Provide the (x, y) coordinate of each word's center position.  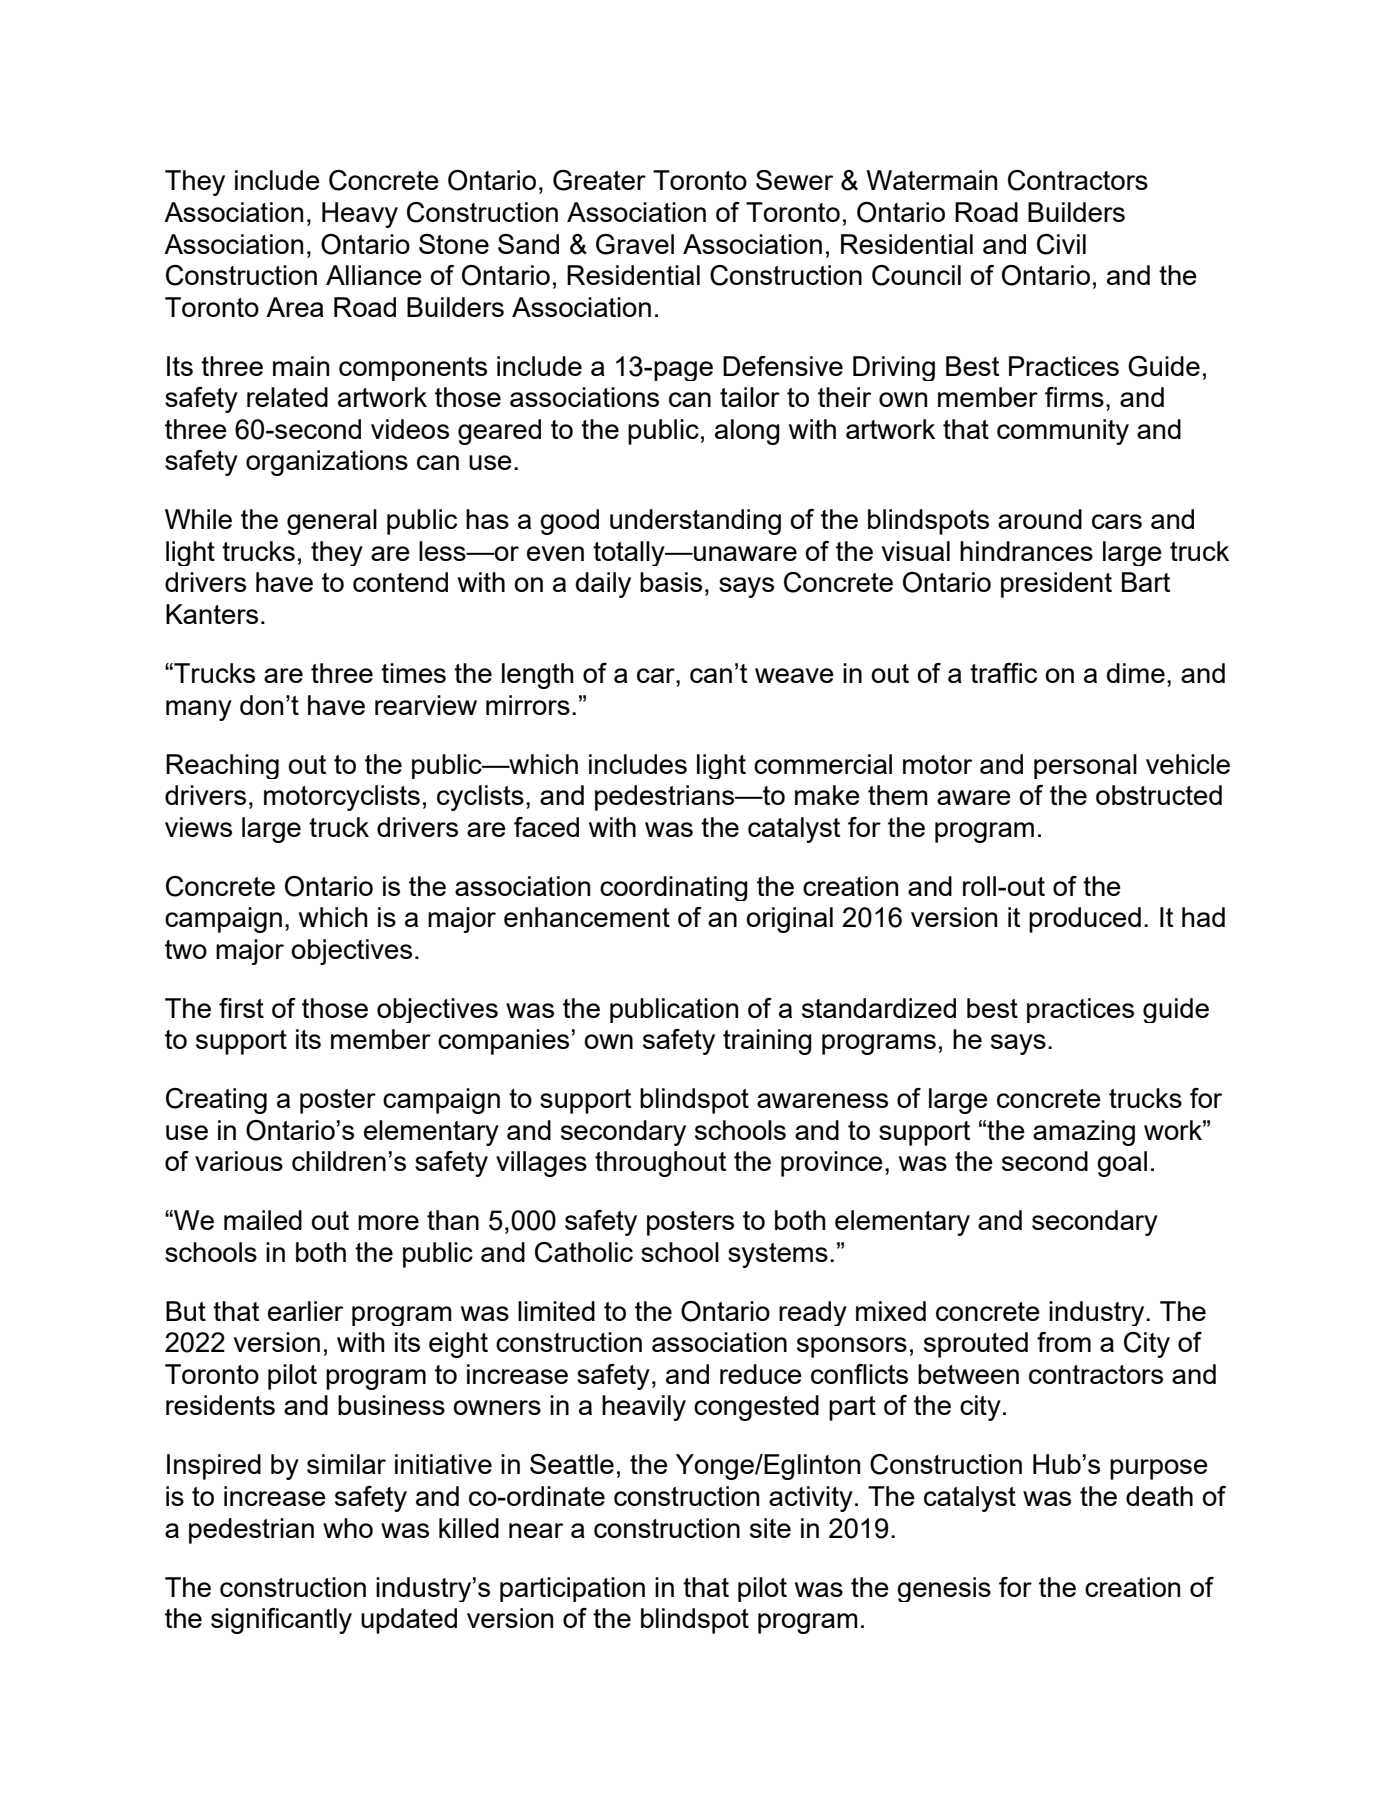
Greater (599, 180)
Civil (1061, 244)
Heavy (360, 215)
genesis (944, 1589)
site (770, 1528)
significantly (281, 1621)
